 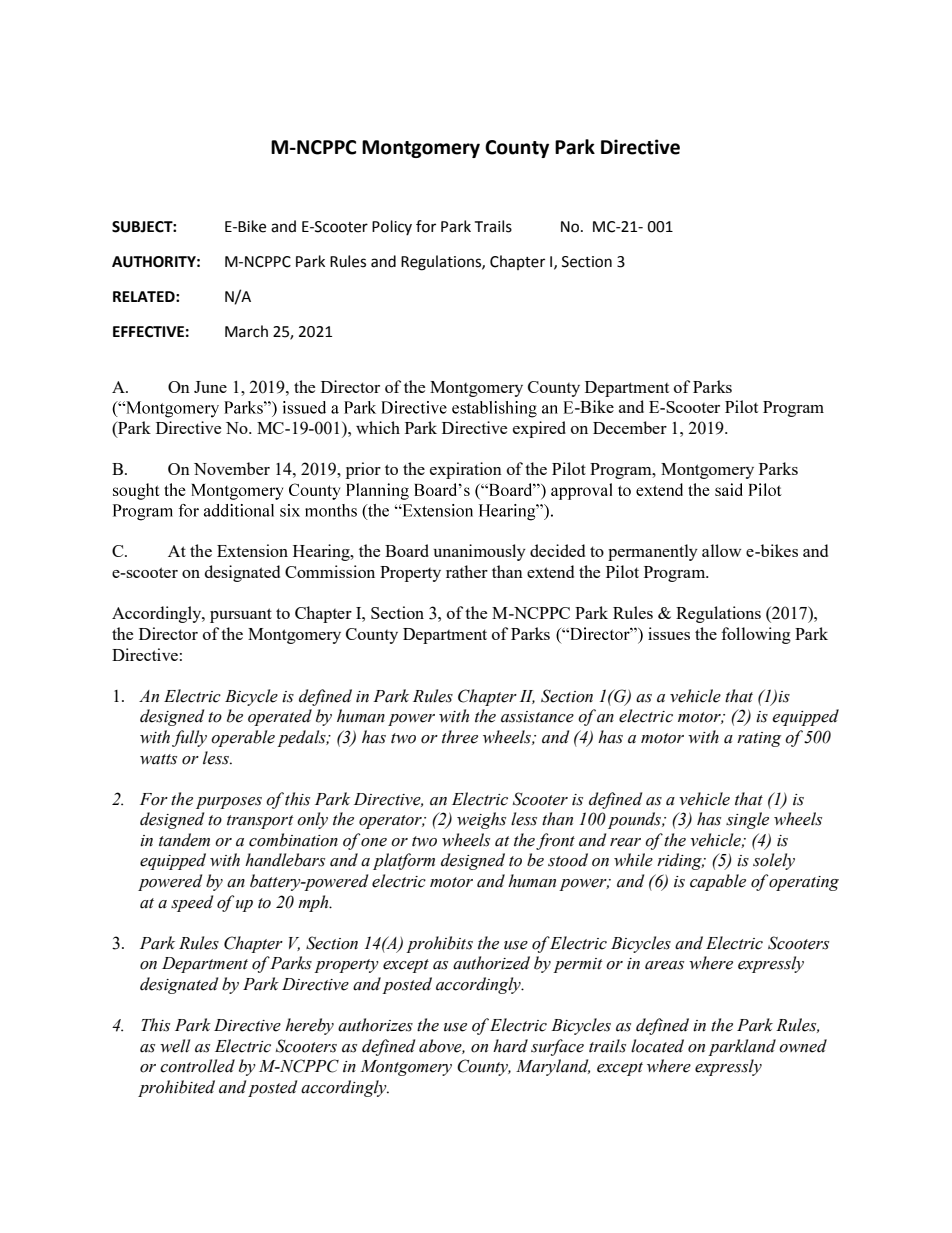 What do you see at coordinates (510, 1046) in the image?
I see `hard` at bounding box center [510, 1046].
